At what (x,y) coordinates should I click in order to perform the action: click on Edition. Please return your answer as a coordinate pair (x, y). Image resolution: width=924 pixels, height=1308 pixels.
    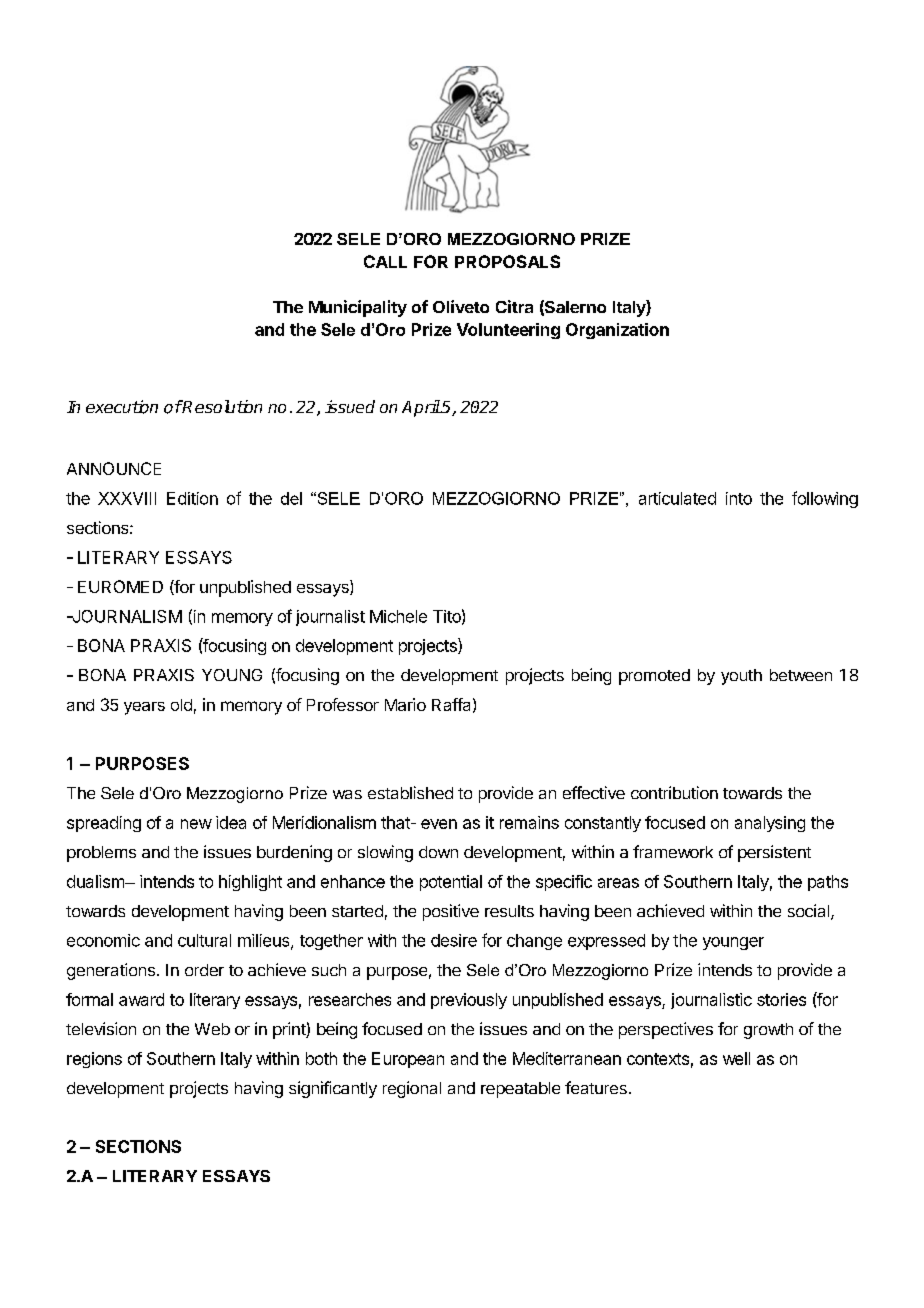
    Looking at the image, I should click on (192, 498).
